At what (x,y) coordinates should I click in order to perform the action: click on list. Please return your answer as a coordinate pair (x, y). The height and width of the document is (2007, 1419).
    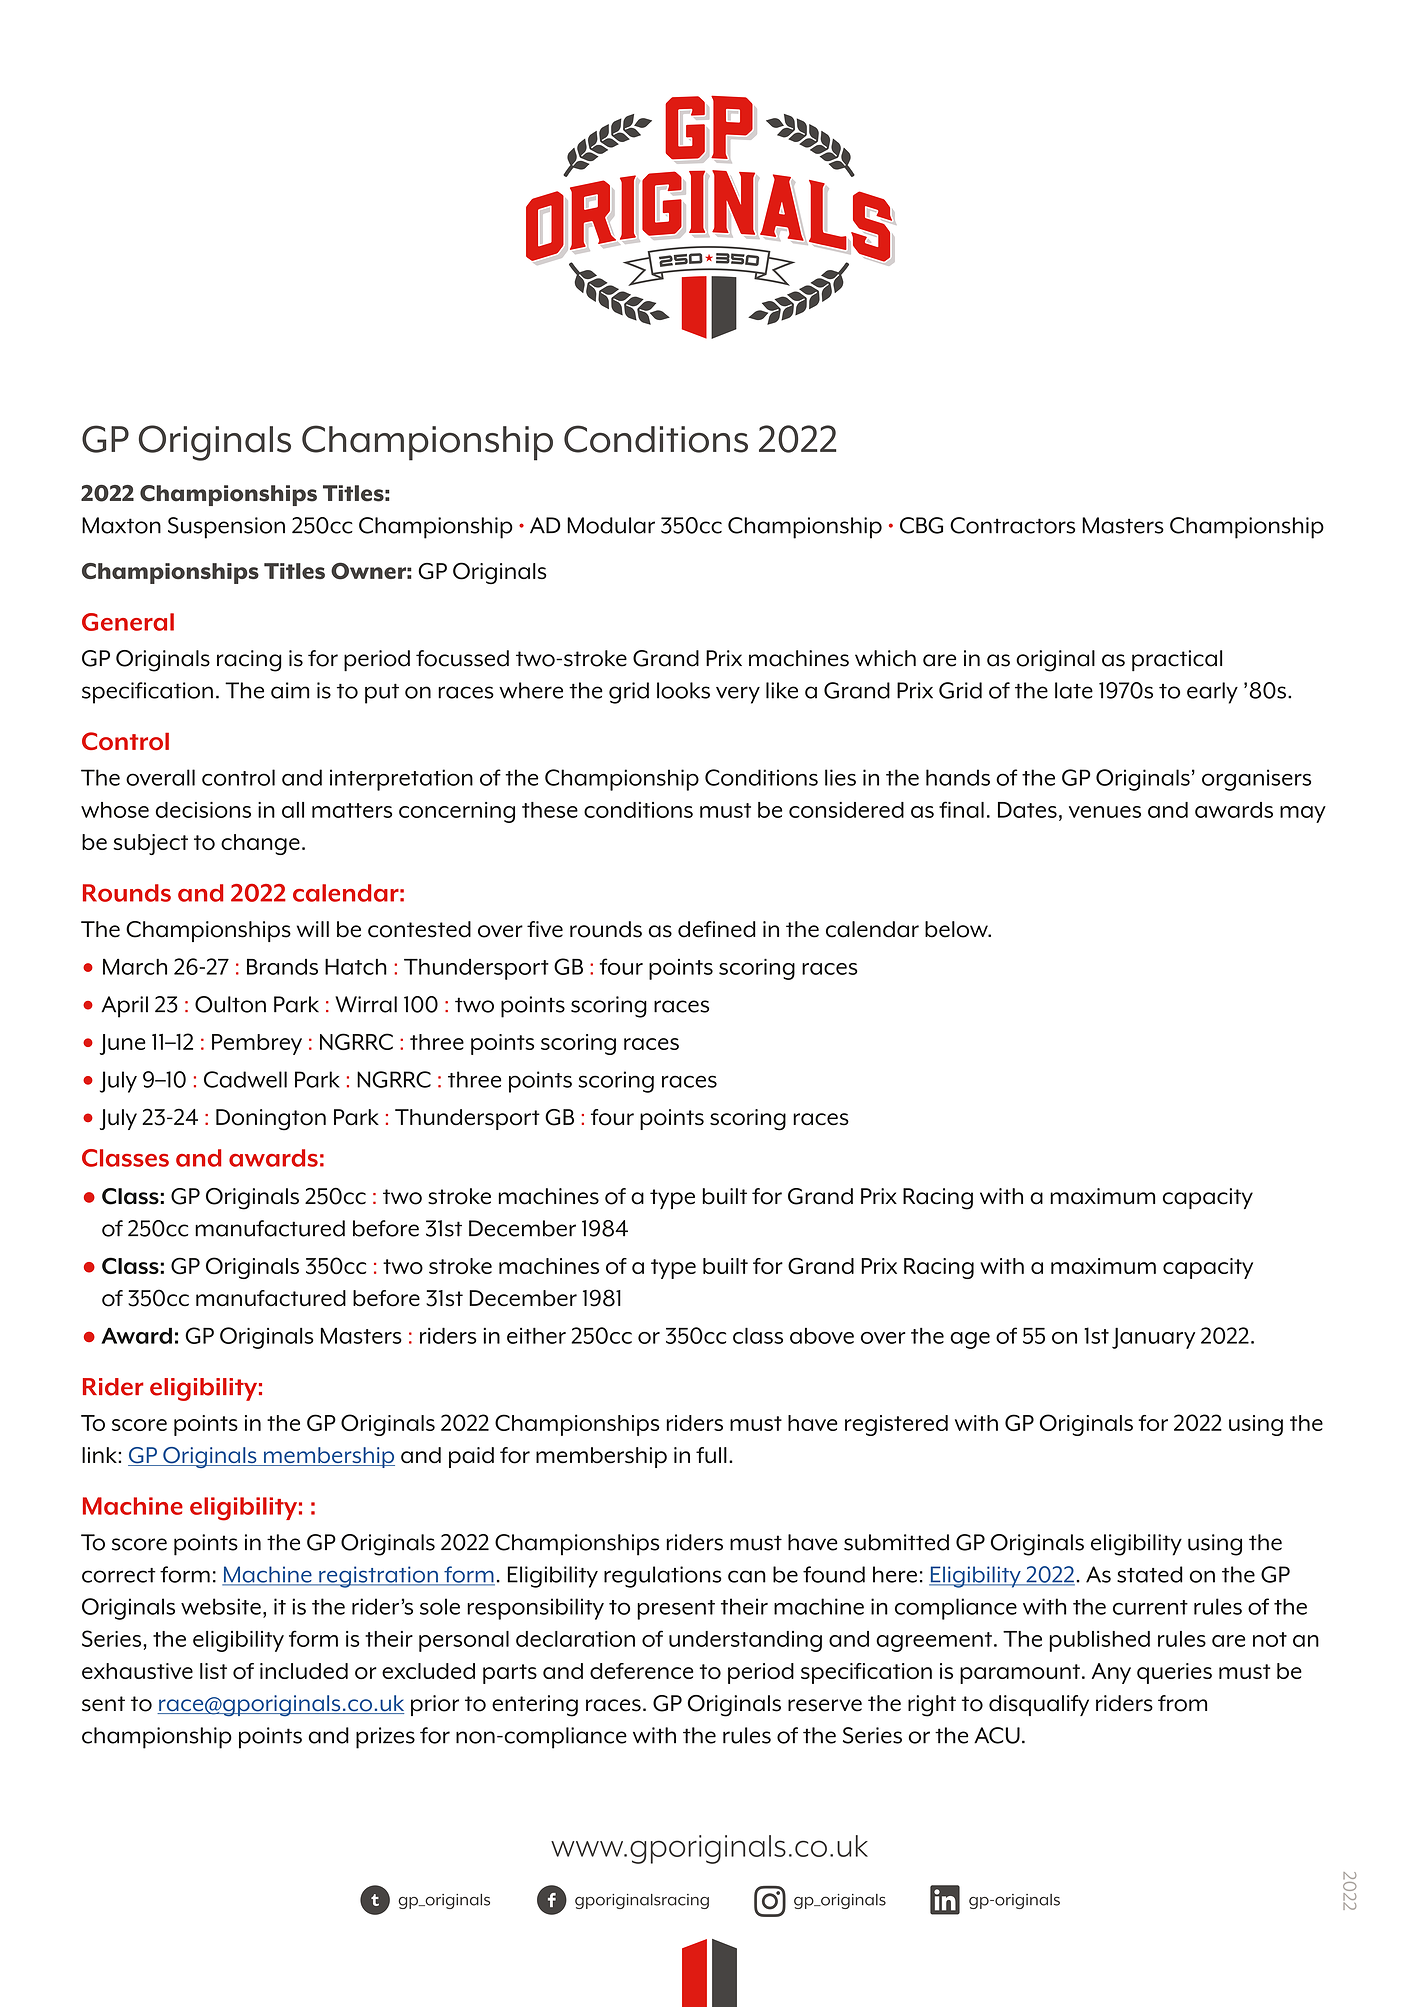
    Looking at the image, I should click on (213, 1671).
